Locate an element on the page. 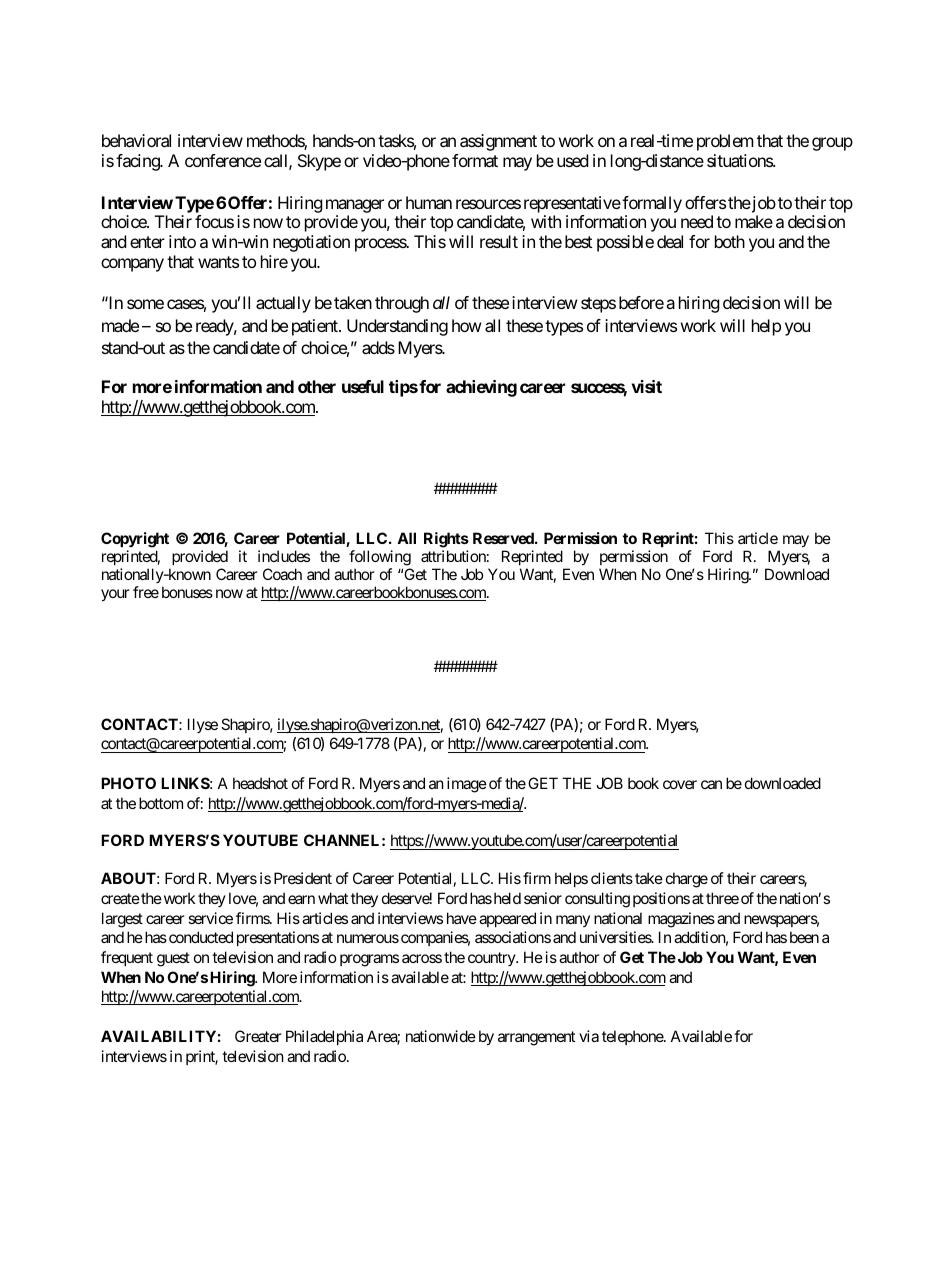 This image has width=952, height=1272. bottom is located at coordinates (161, 803).
